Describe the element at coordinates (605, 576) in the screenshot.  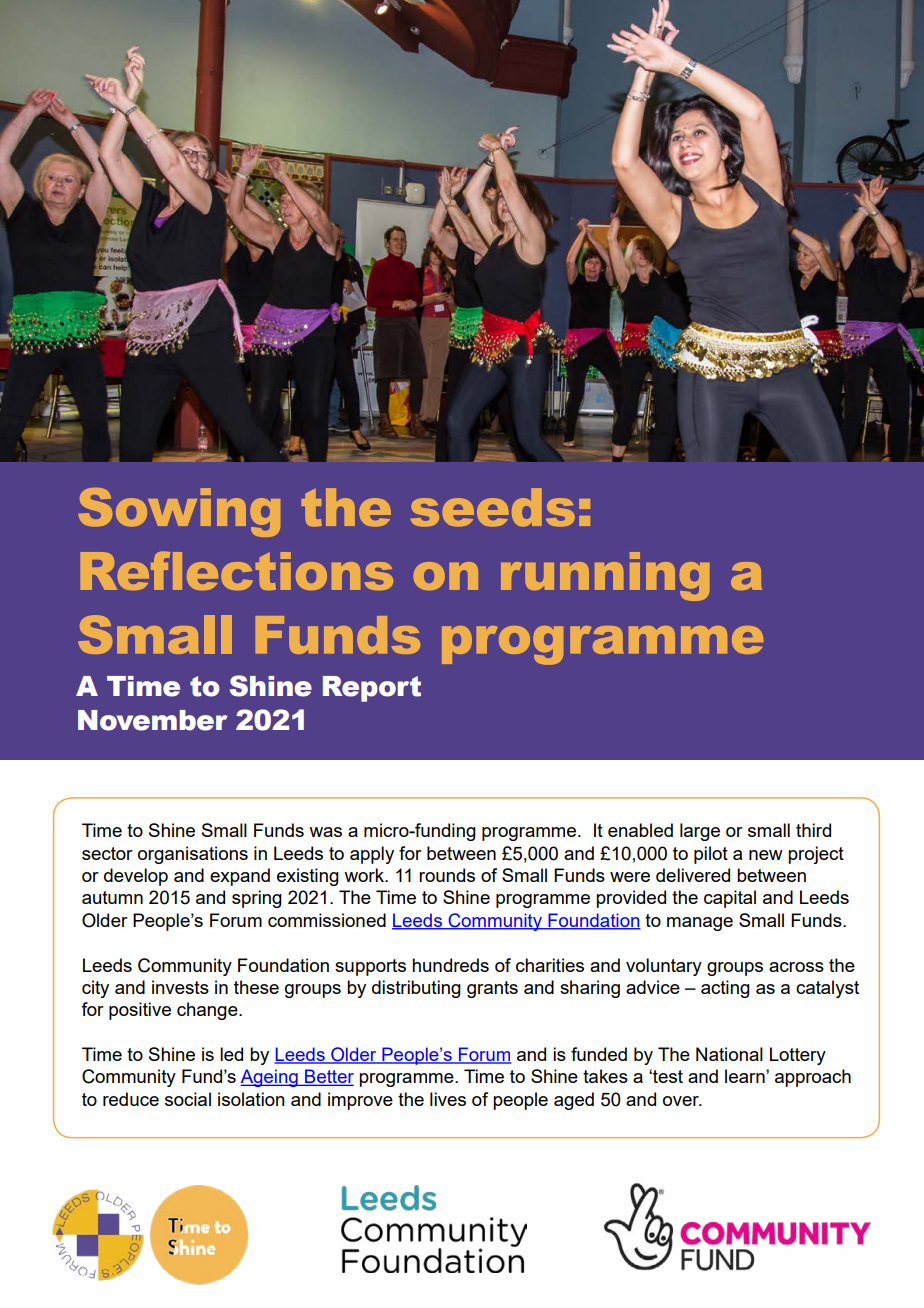
I see `running` at that location.
